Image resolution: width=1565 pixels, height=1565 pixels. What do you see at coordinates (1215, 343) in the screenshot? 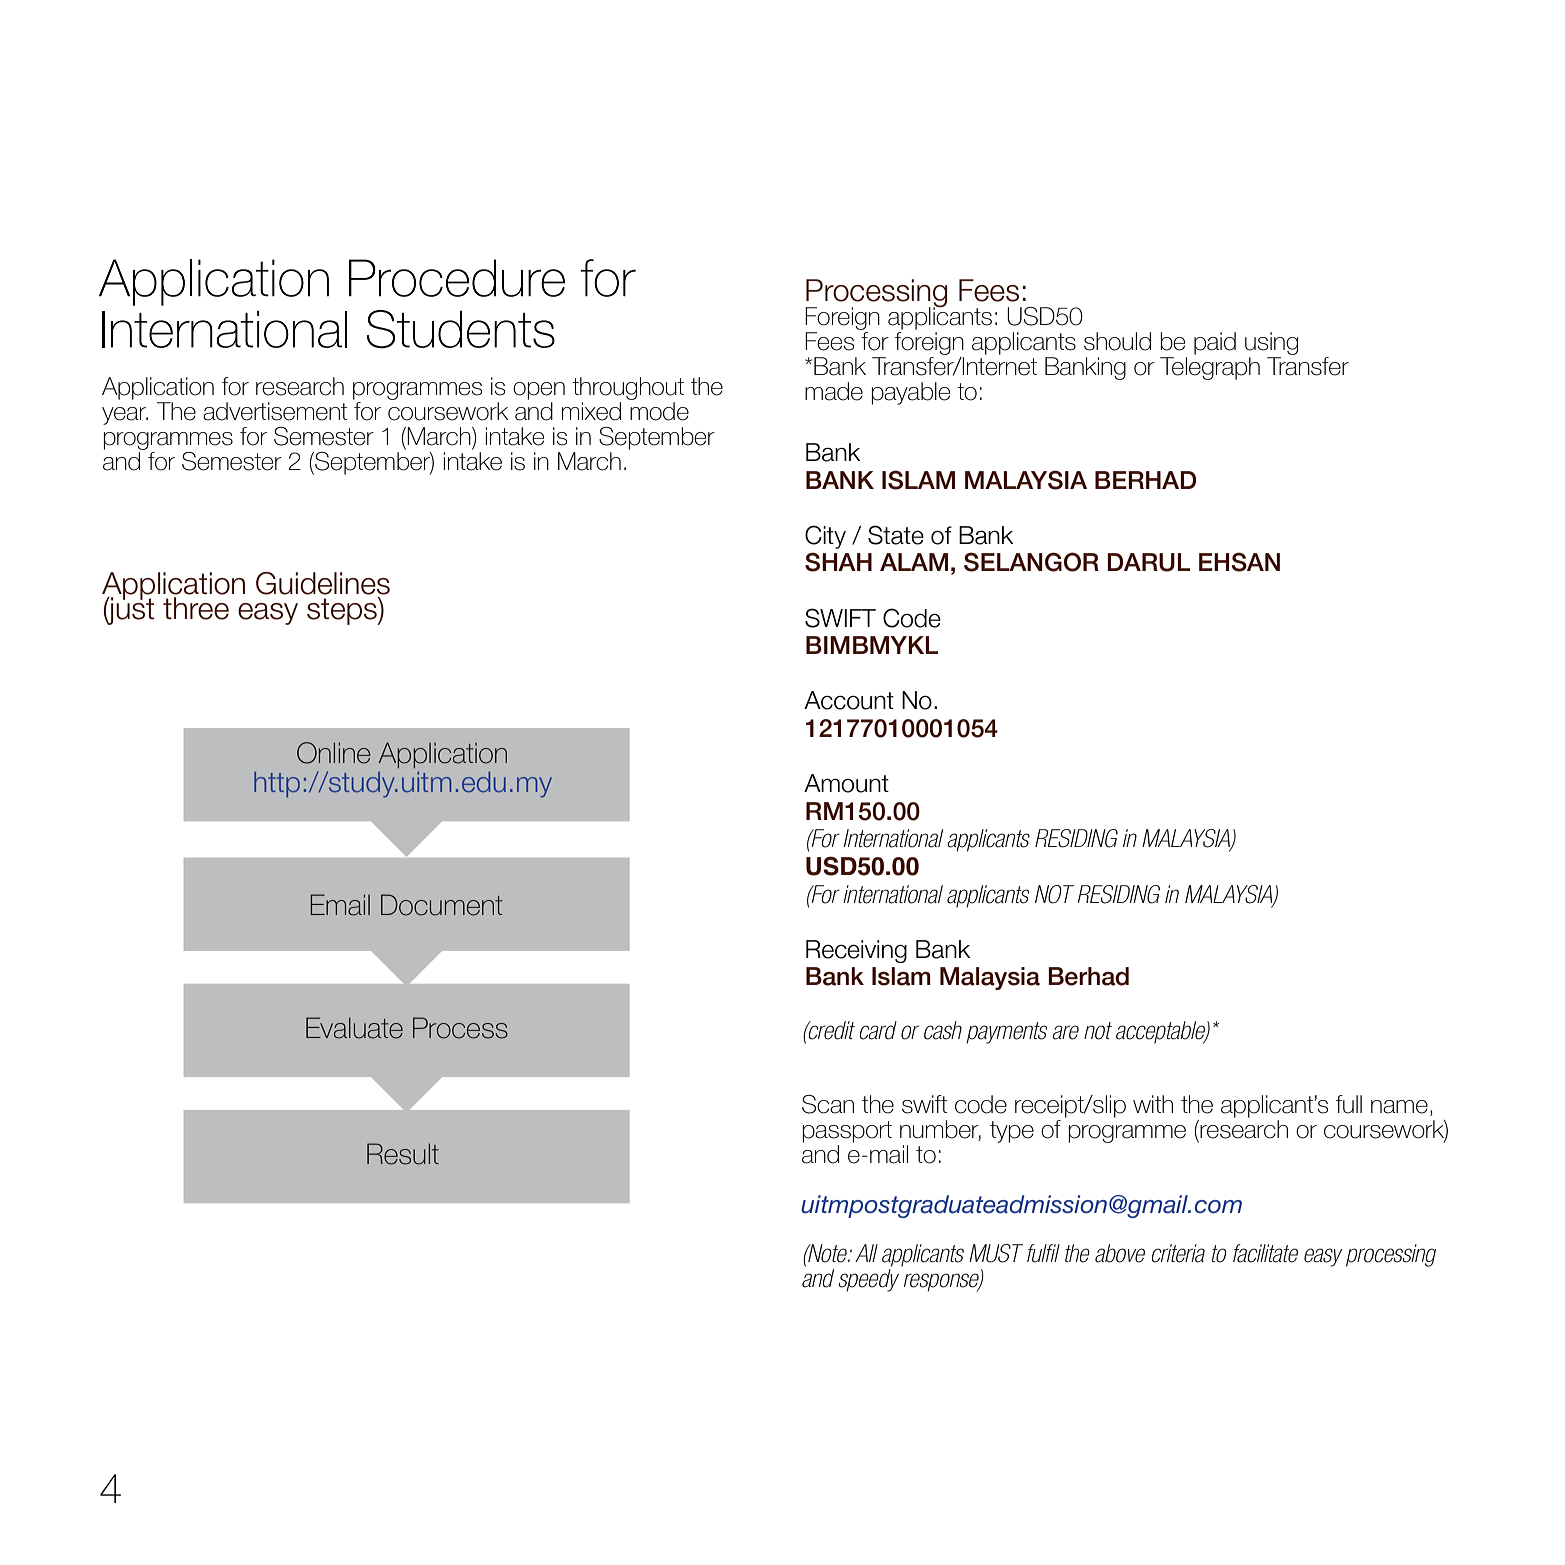
I see `paid` at bounding box center [1215, 343].
